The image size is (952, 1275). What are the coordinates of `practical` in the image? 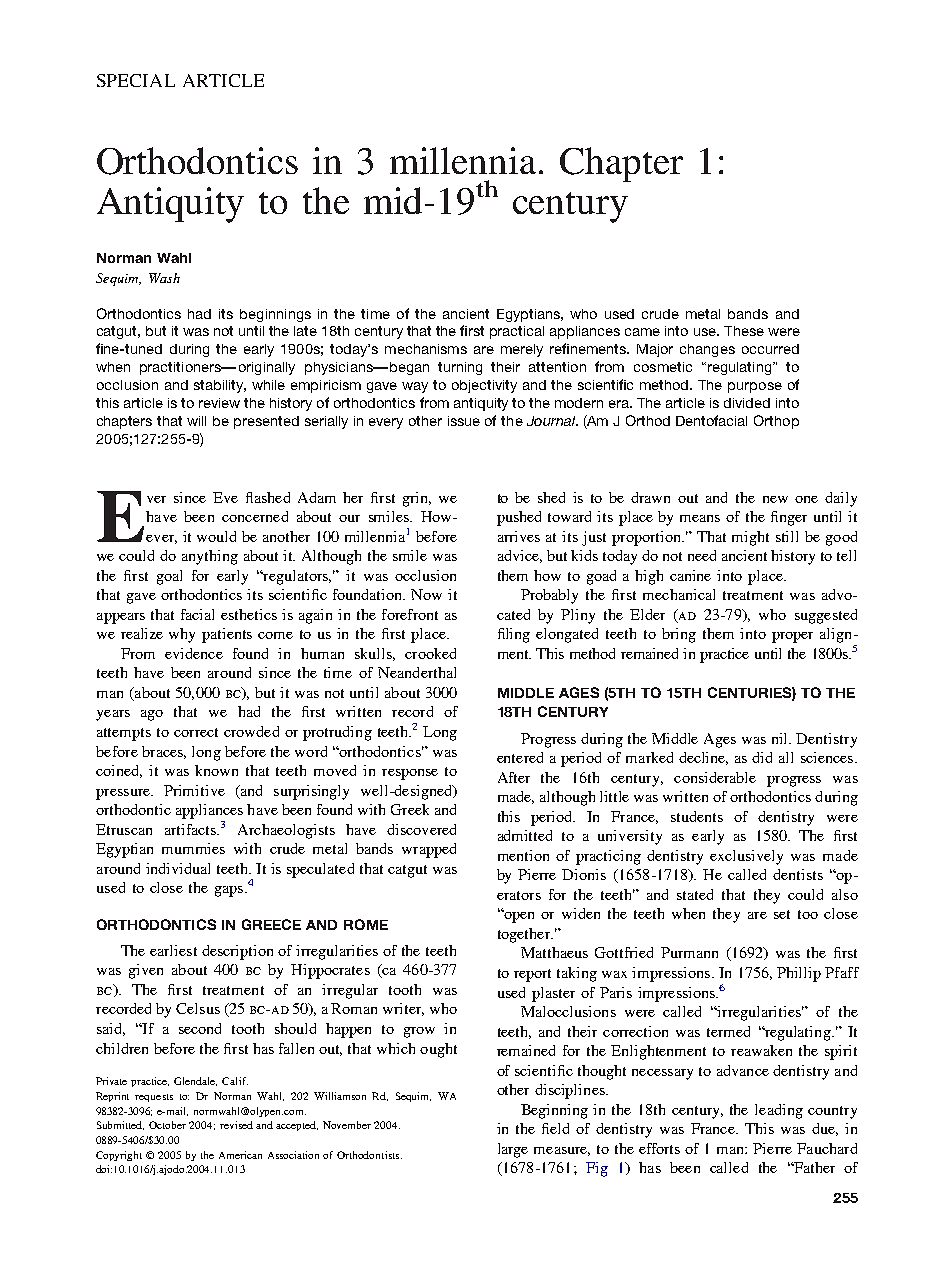 It's located at (517, 332).
